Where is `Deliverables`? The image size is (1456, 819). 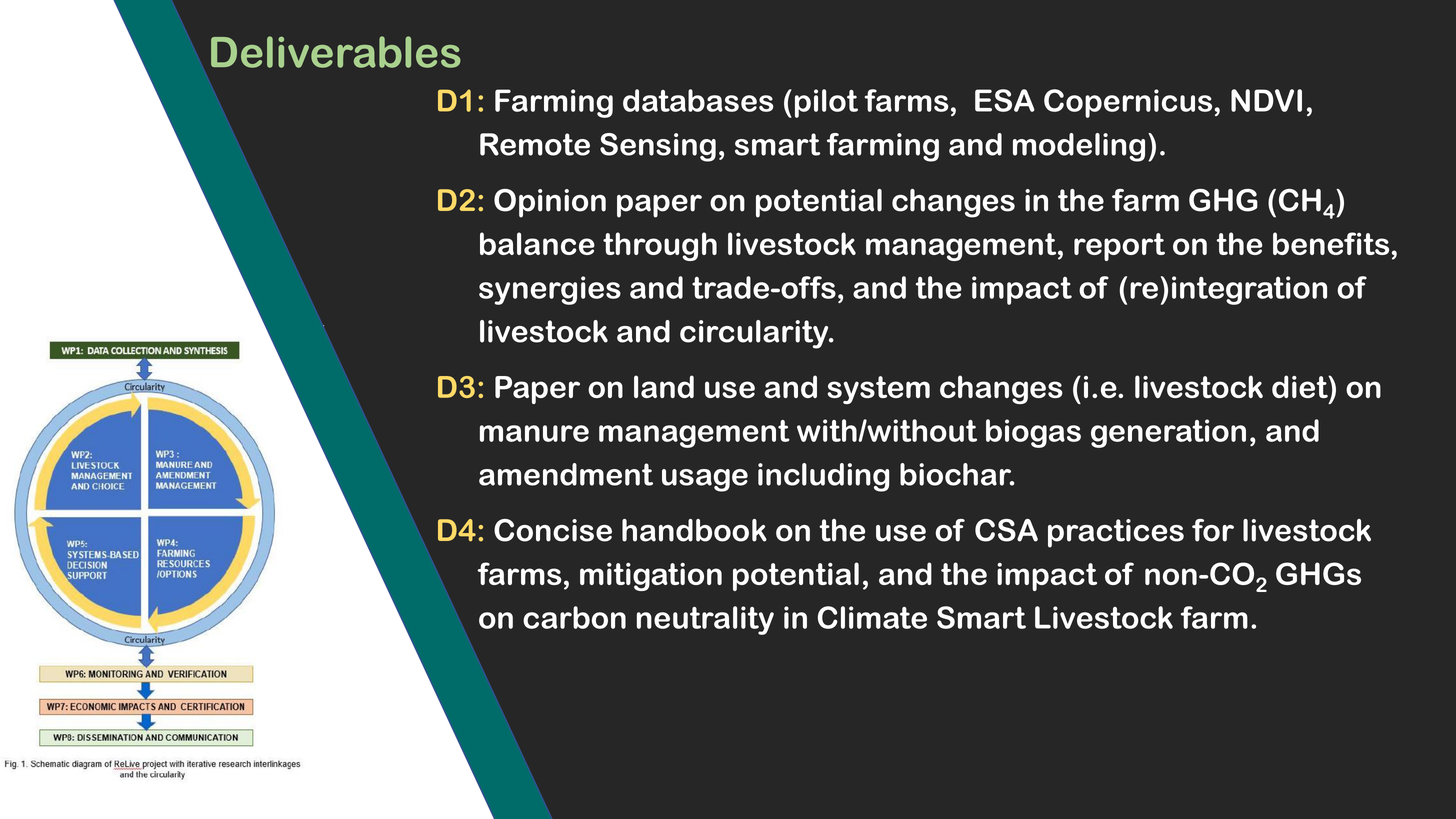 Deliverables is located at coordinates (336, 52).
